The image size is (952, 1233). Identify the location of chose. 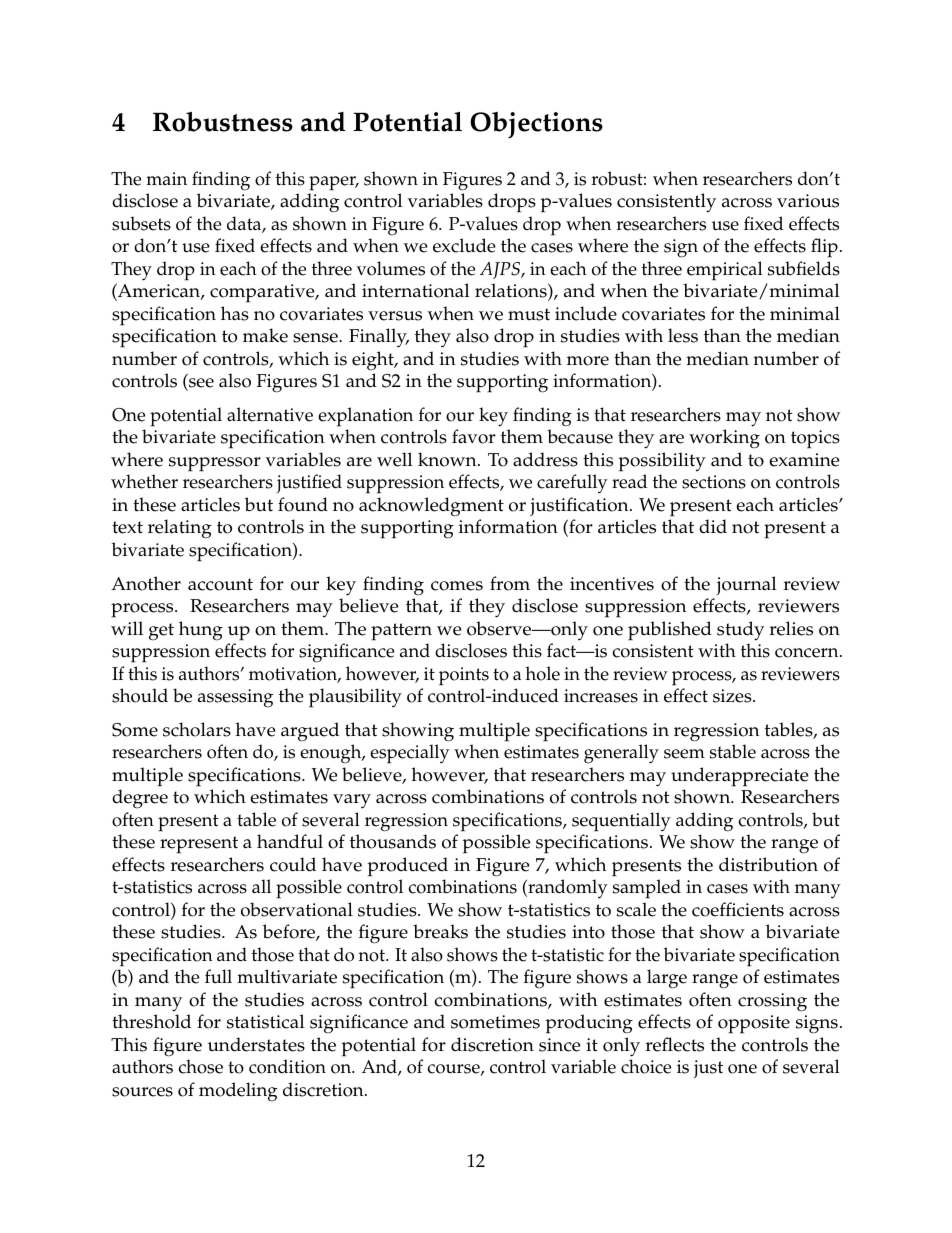
(200, 1066).
